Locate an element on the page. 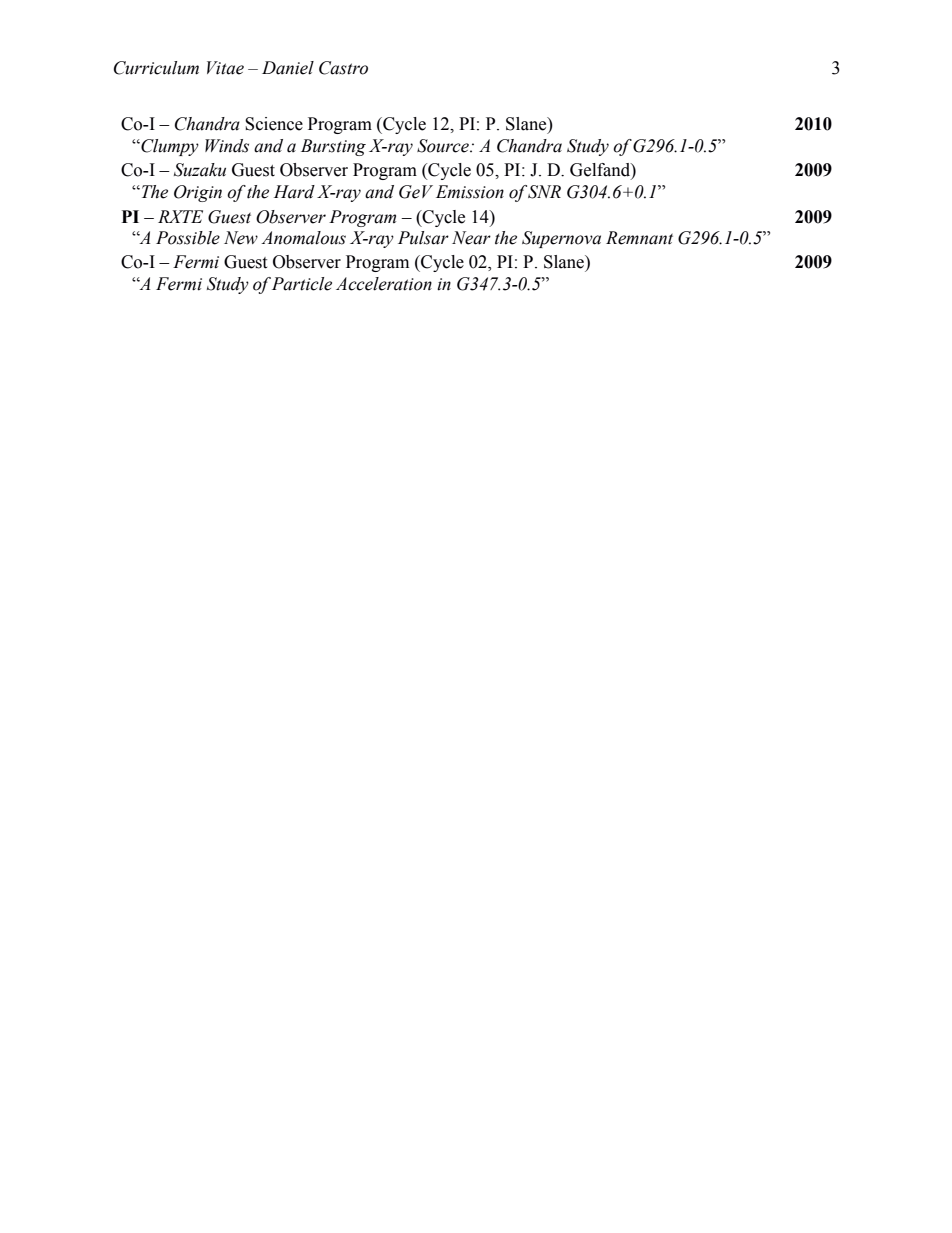 The image size is (952, 1233). Vitae is located at coordinates (225, 68).
